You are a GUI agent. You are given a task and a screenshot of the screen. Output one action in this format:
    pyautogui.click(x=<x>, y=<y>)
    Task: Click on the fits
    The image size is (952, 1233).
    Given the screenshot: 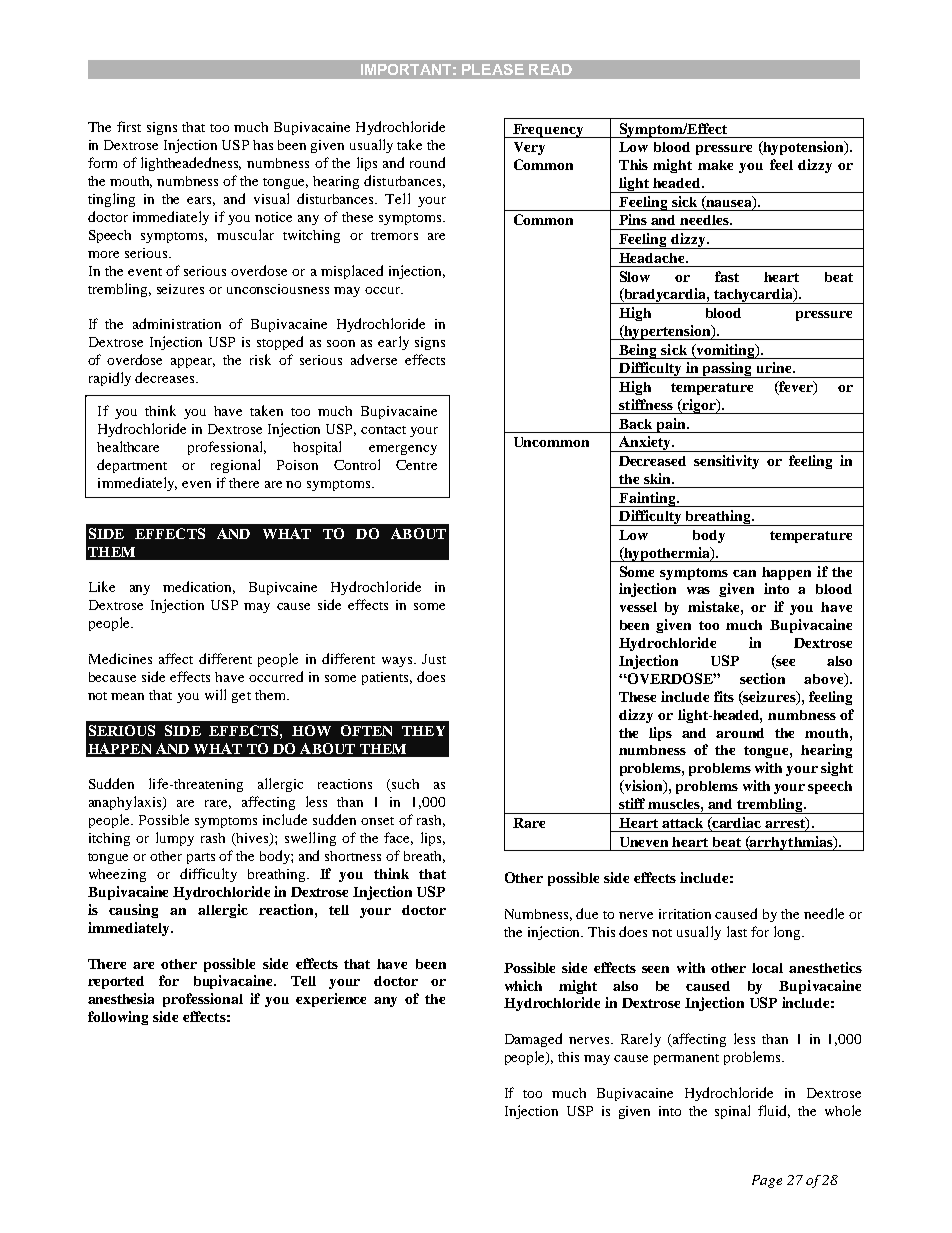 What is the action you would take?
    pyautogui.click(x=724, y=696)
